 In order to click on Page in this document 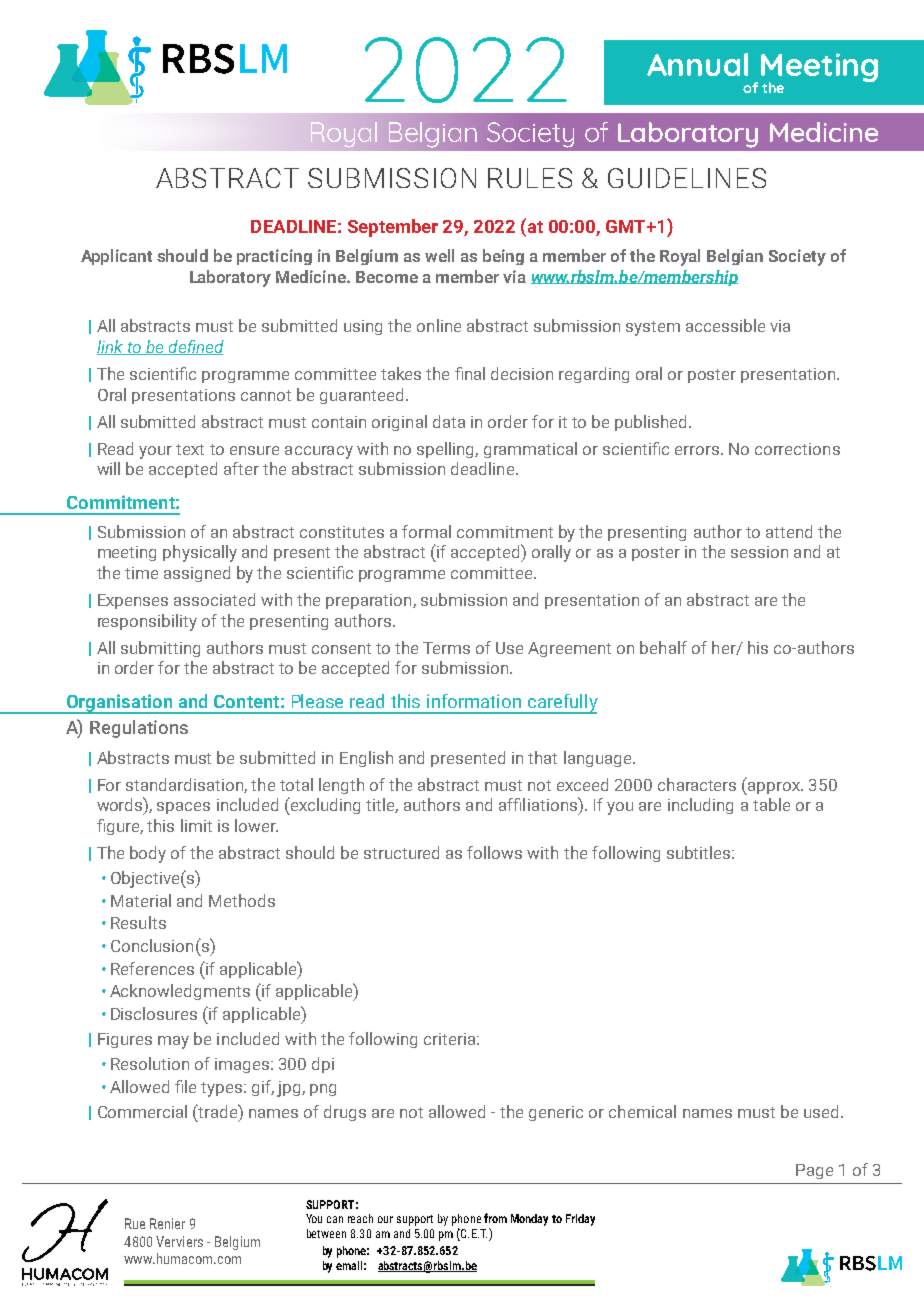, I will do `click(814, 1171)`.
